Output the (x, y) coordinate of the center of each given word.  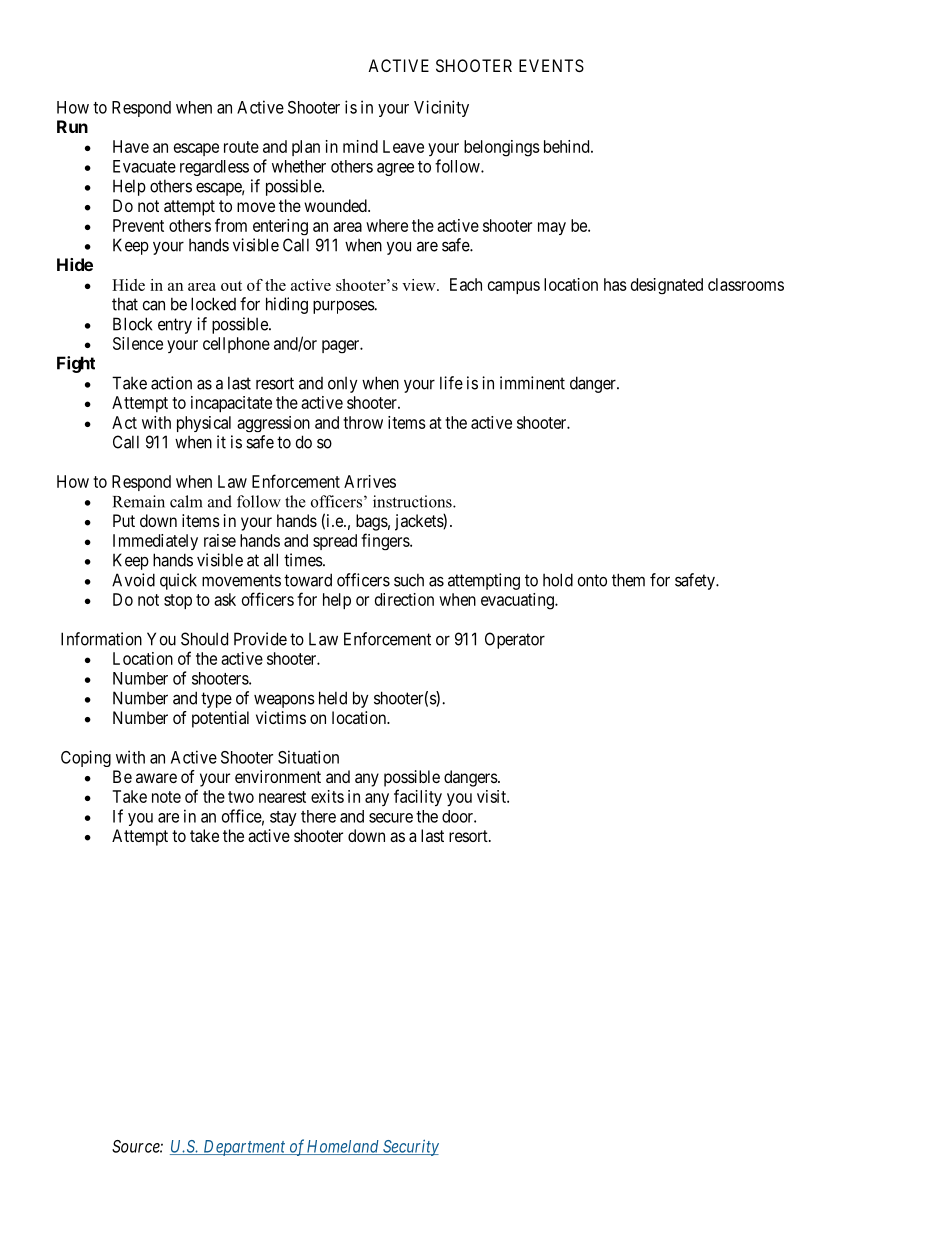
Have (131, 146)
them (628, 580)
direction (404, 599)
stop (178, 601)
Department (244, 1148)
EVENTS (551, 65)
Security (409, 1147)
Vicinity (441, 108)
